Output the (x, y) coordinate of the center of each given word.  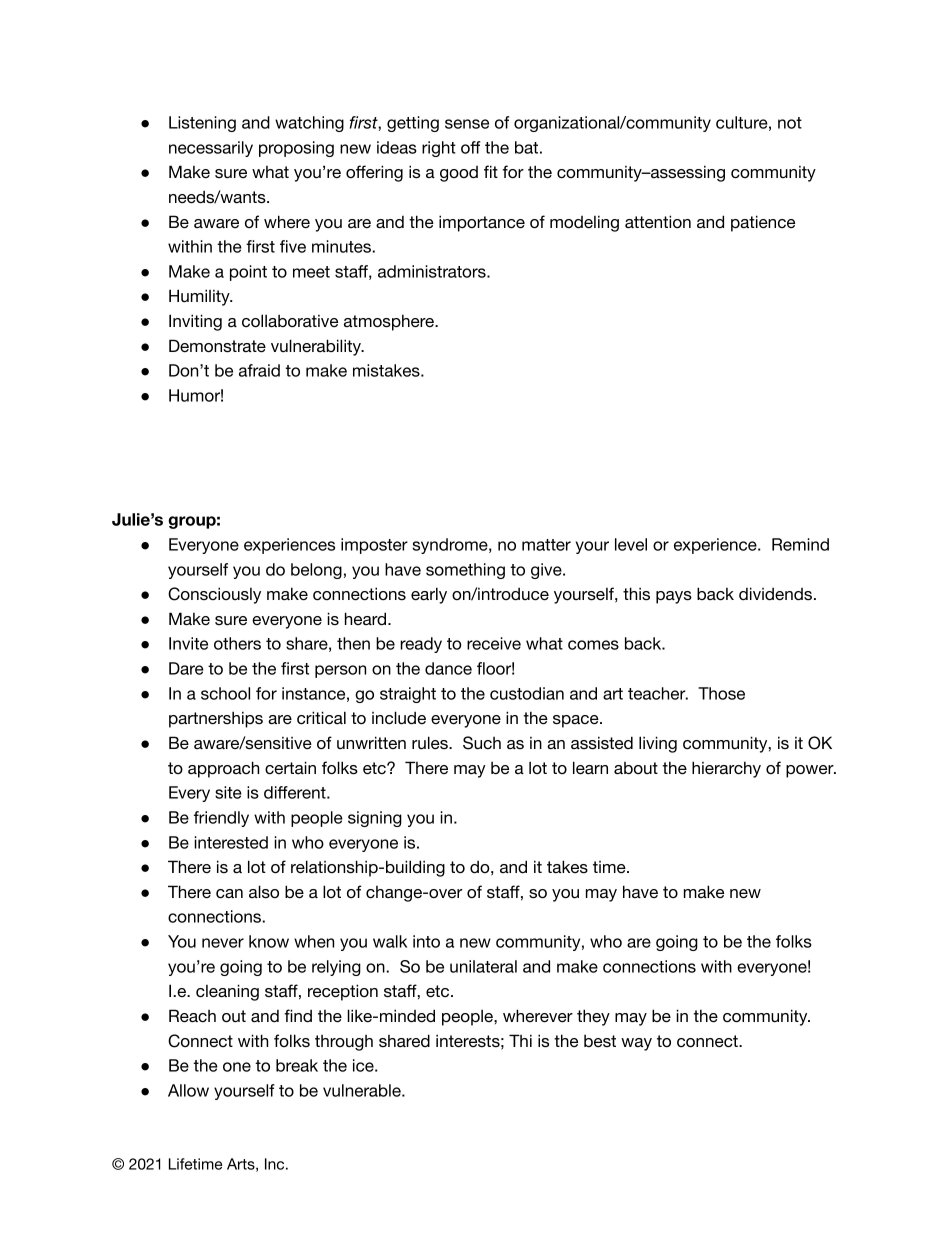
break (297, 1065)
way (636, 1044)
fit (491, 171)
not (790, 123)
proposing (296, 149)
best (600, 1041)
